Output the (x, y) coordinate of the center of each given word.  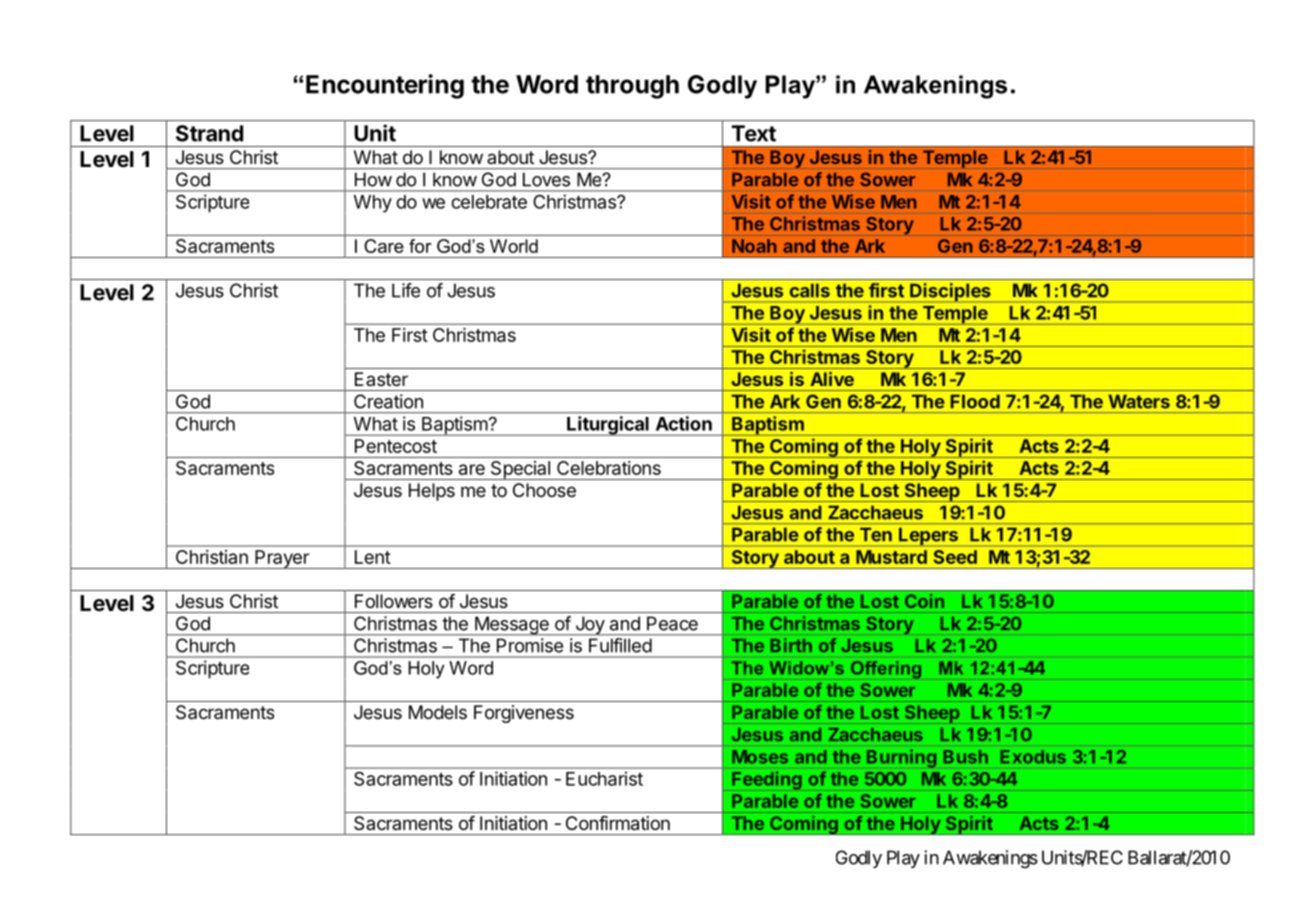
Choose (544, 490)
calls (810, 290)
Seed (955, 557)
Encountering (385, 86)
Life (406, 290)
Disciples (950, 292)
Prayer (282, 559)
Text (753, 133)
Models (438, 712)
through (632, 87)
